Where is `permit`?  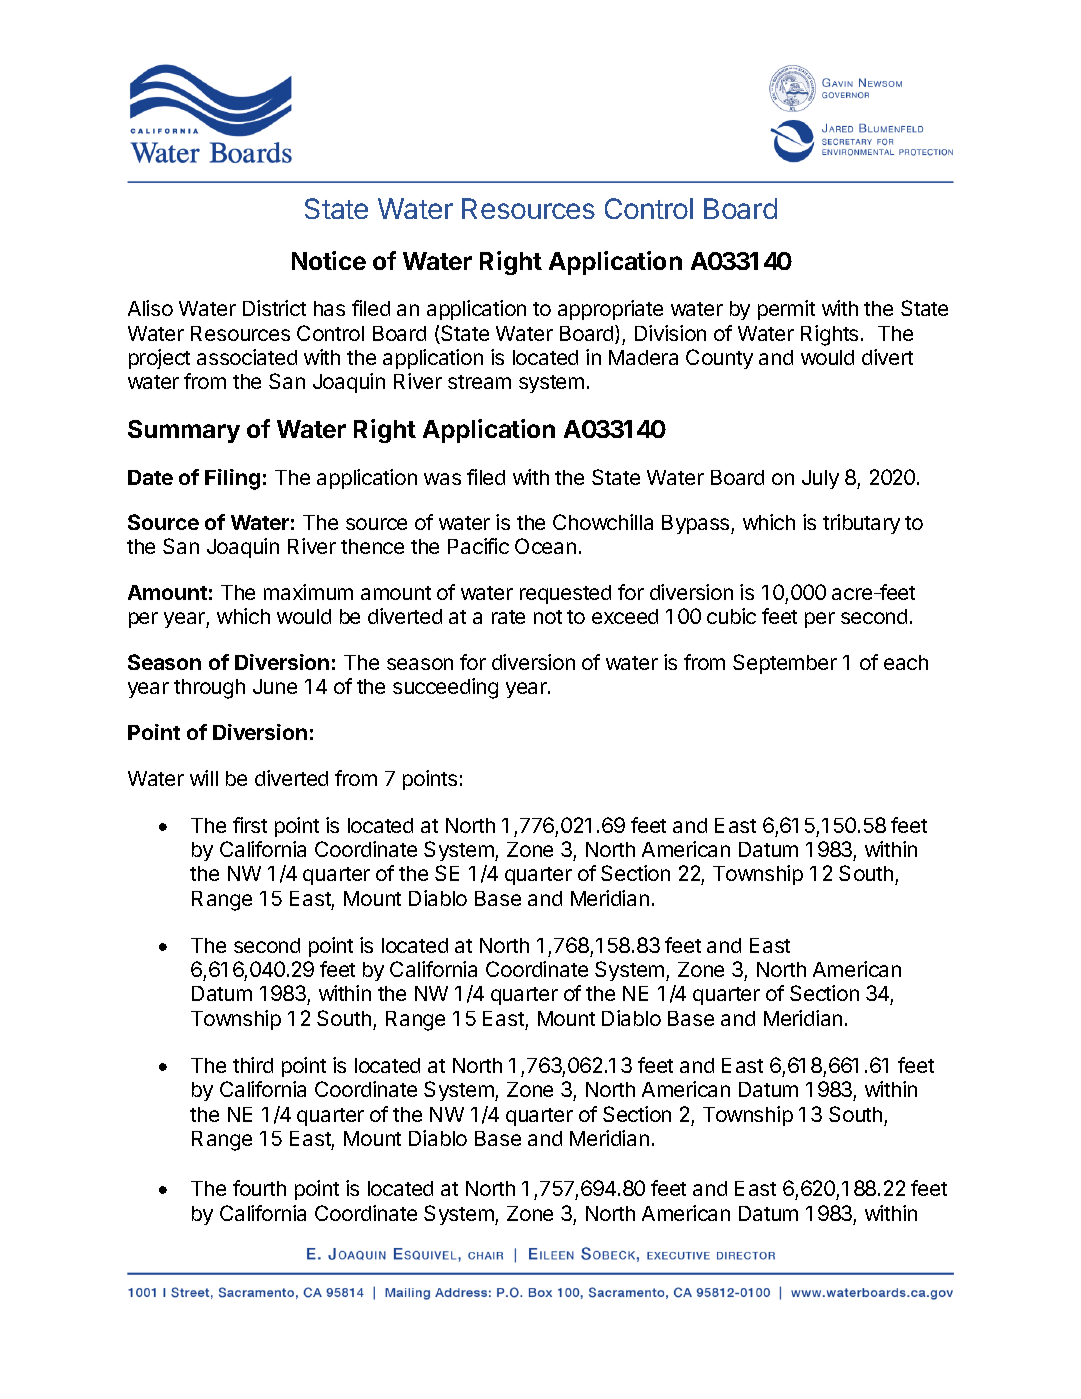 permit is located at coordinates (786, 310).
